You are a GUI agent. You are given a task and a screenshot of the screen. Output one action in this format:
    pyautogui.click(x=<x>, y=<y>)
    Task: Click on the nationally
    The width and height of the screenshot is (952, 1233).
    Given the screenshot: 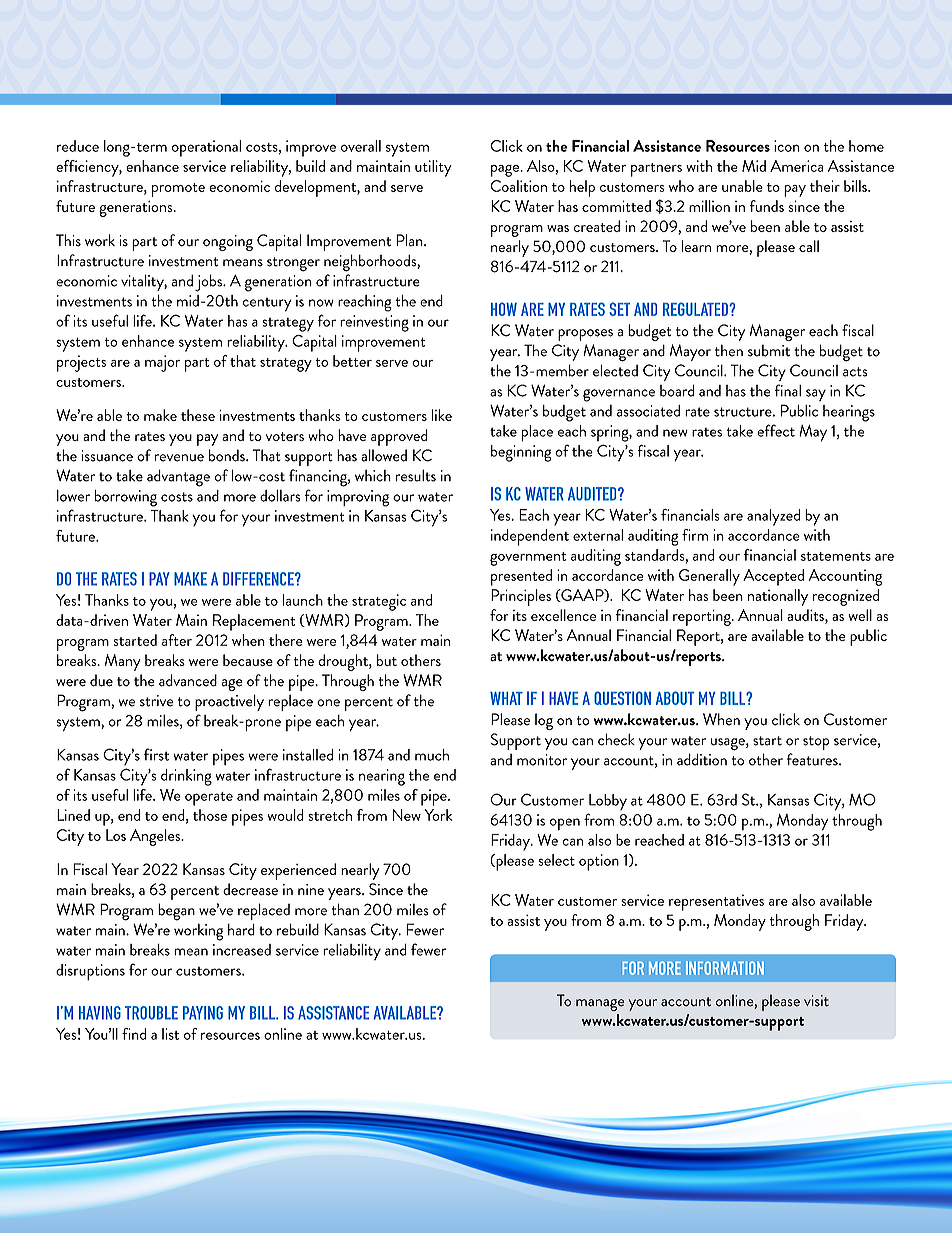 What is the action you would take?
    pyautogui.click(x=778, y=597)
